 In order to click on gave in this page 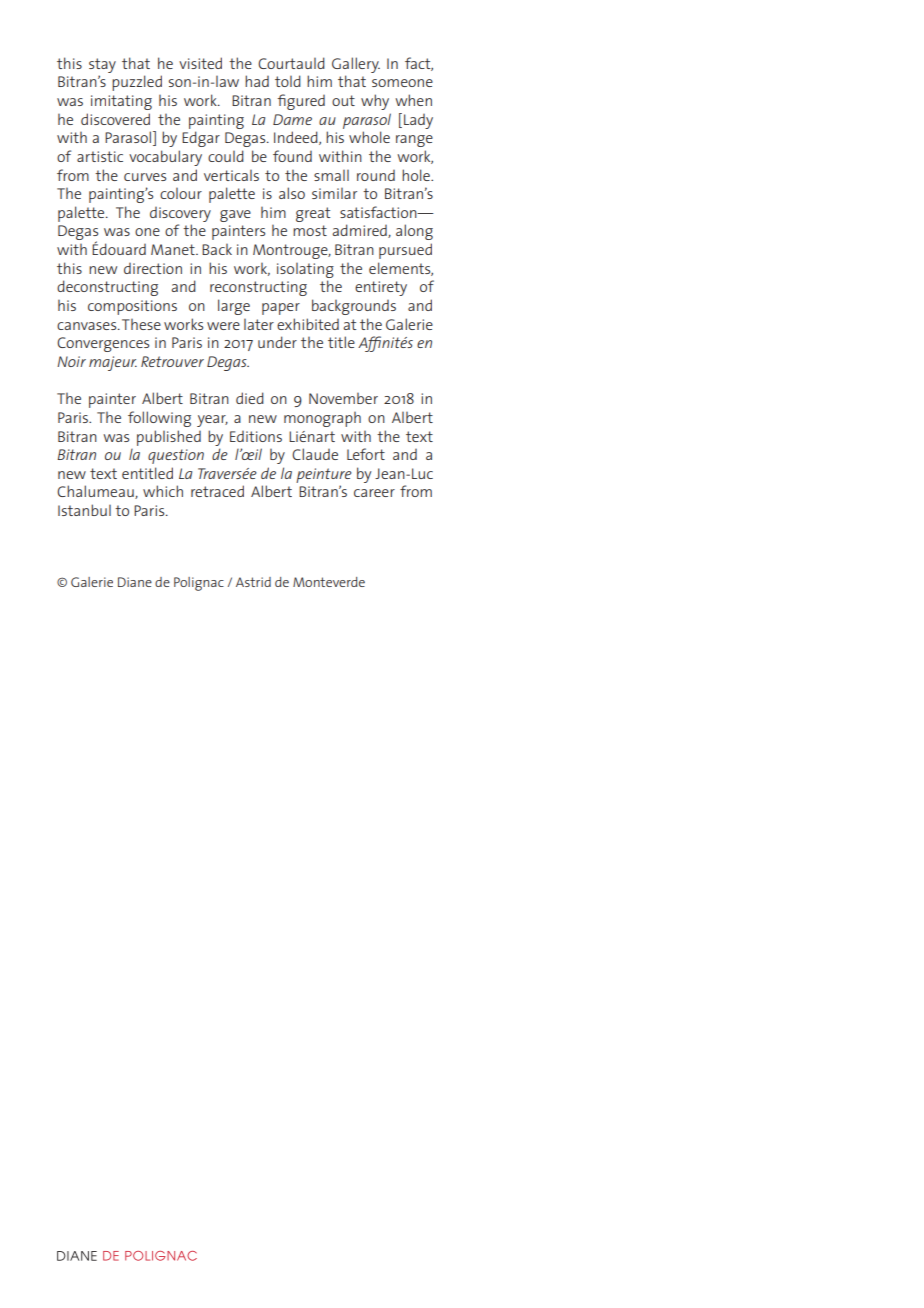, I will do `click(235, 216)`.
